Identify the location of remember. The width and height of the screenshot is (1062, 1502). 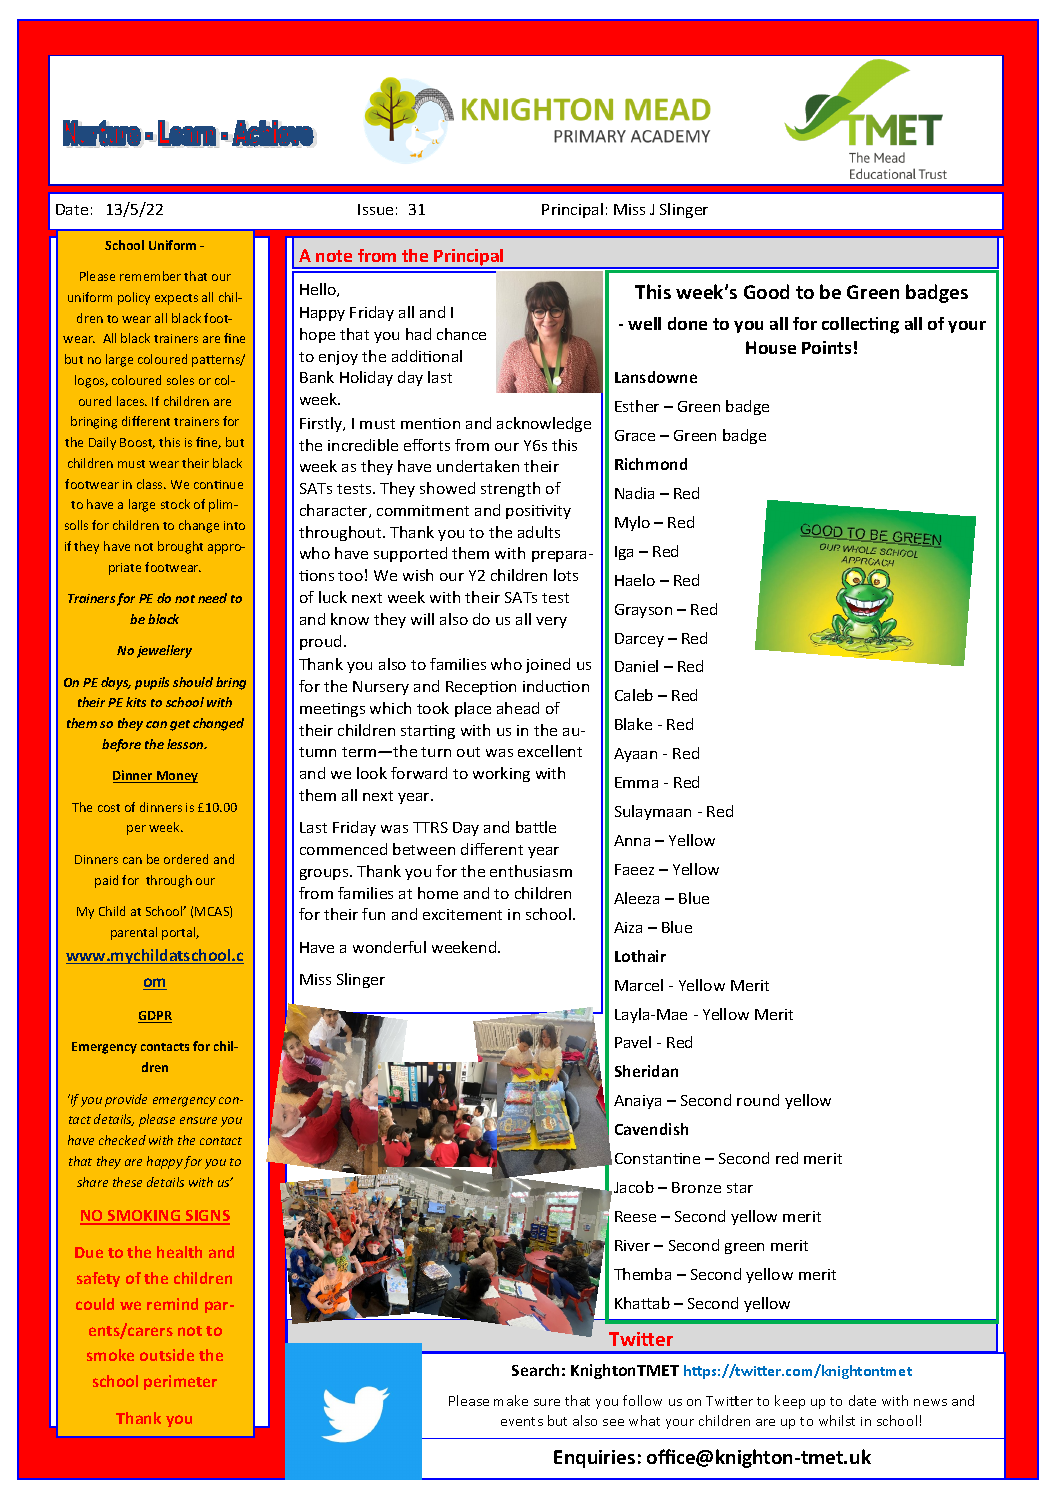
(150, 276).
